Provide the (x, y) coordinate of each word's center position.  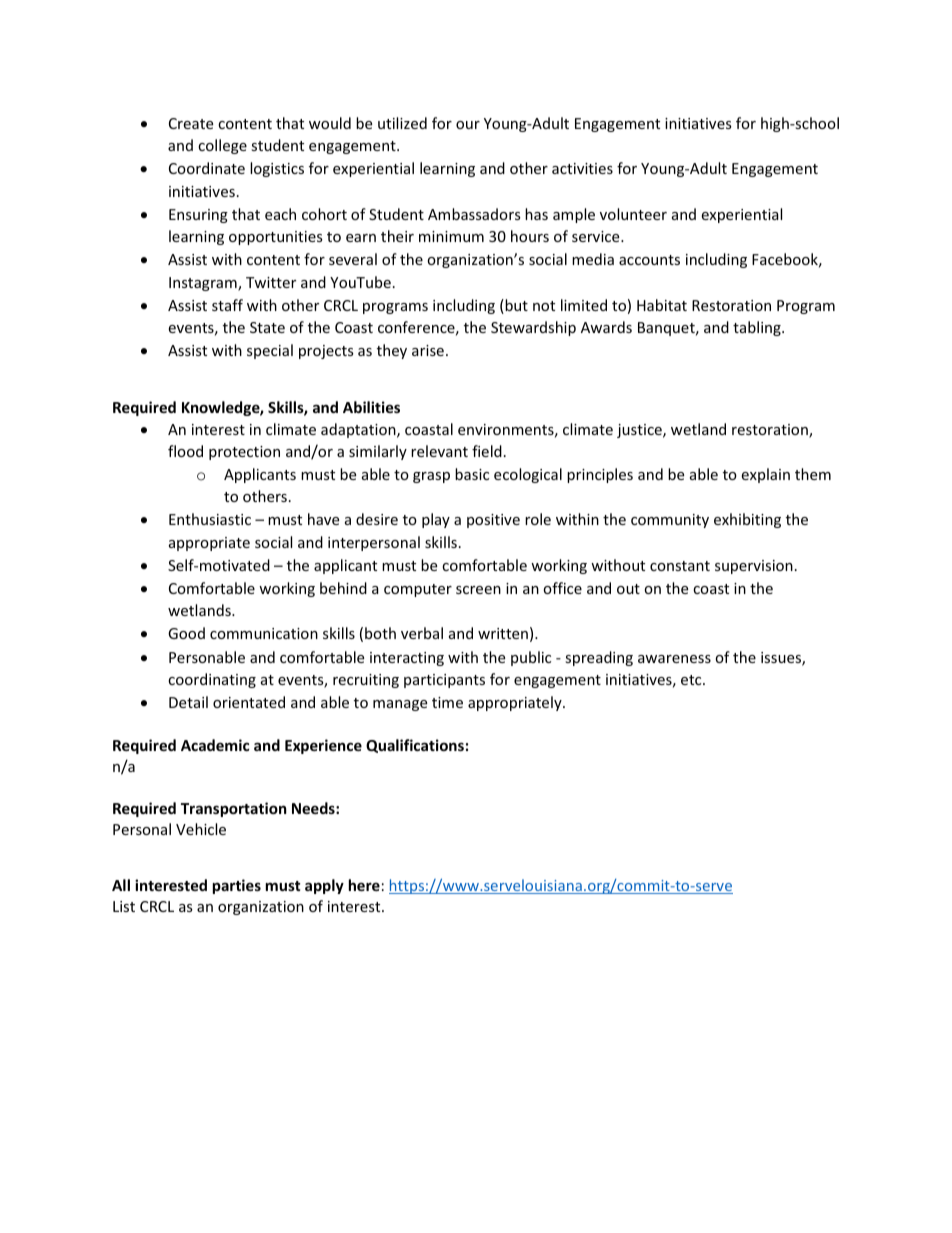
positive (493, 521)
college (222, 146)
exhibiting (747, 520)
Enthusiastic (210, 519)
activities (582, 168)
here (364, 885)
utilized (402, 123)
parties (237, 886)
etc (692, 680)
